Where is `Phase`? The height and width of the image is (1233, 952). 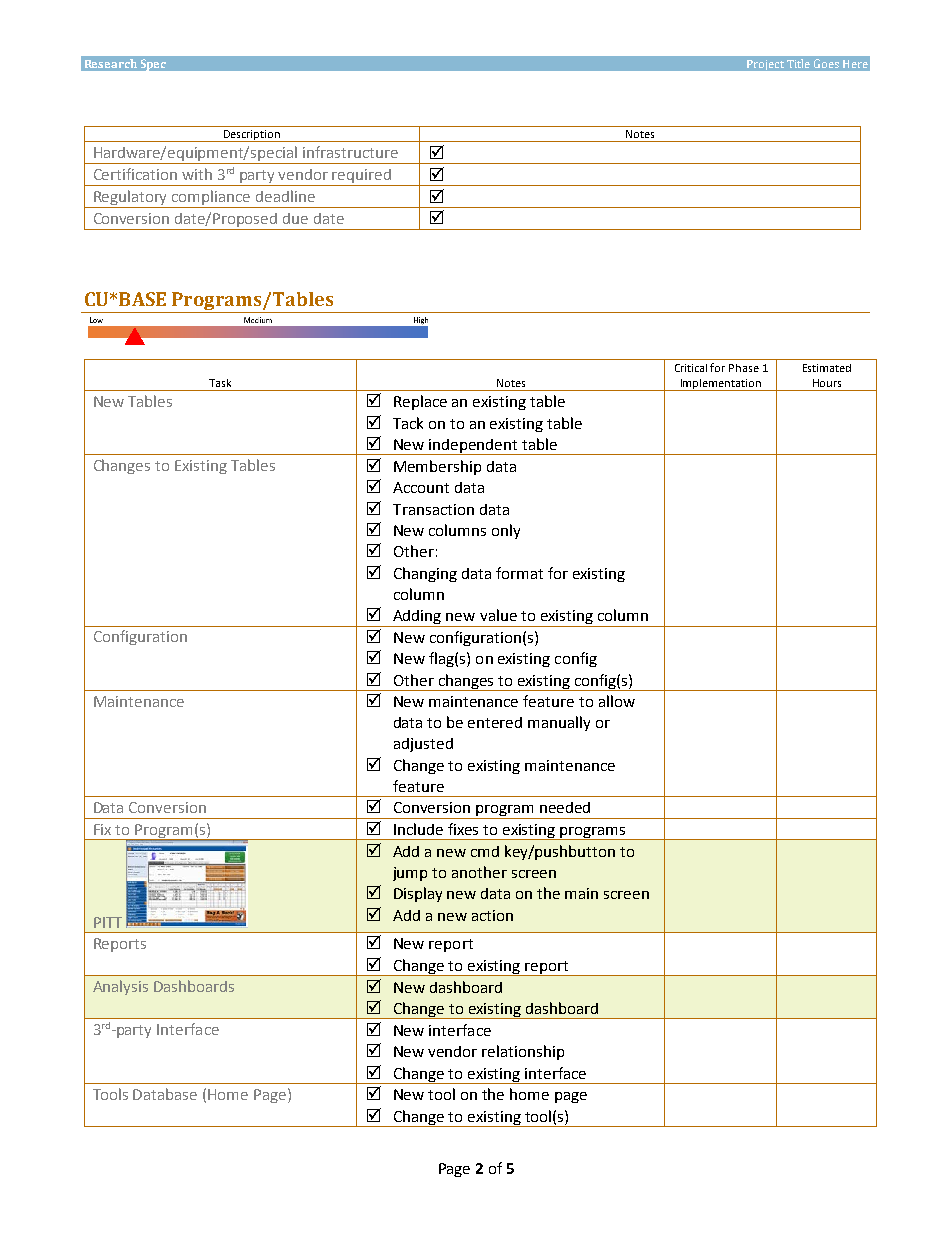
Phase is located at coordinates (744, 368).
